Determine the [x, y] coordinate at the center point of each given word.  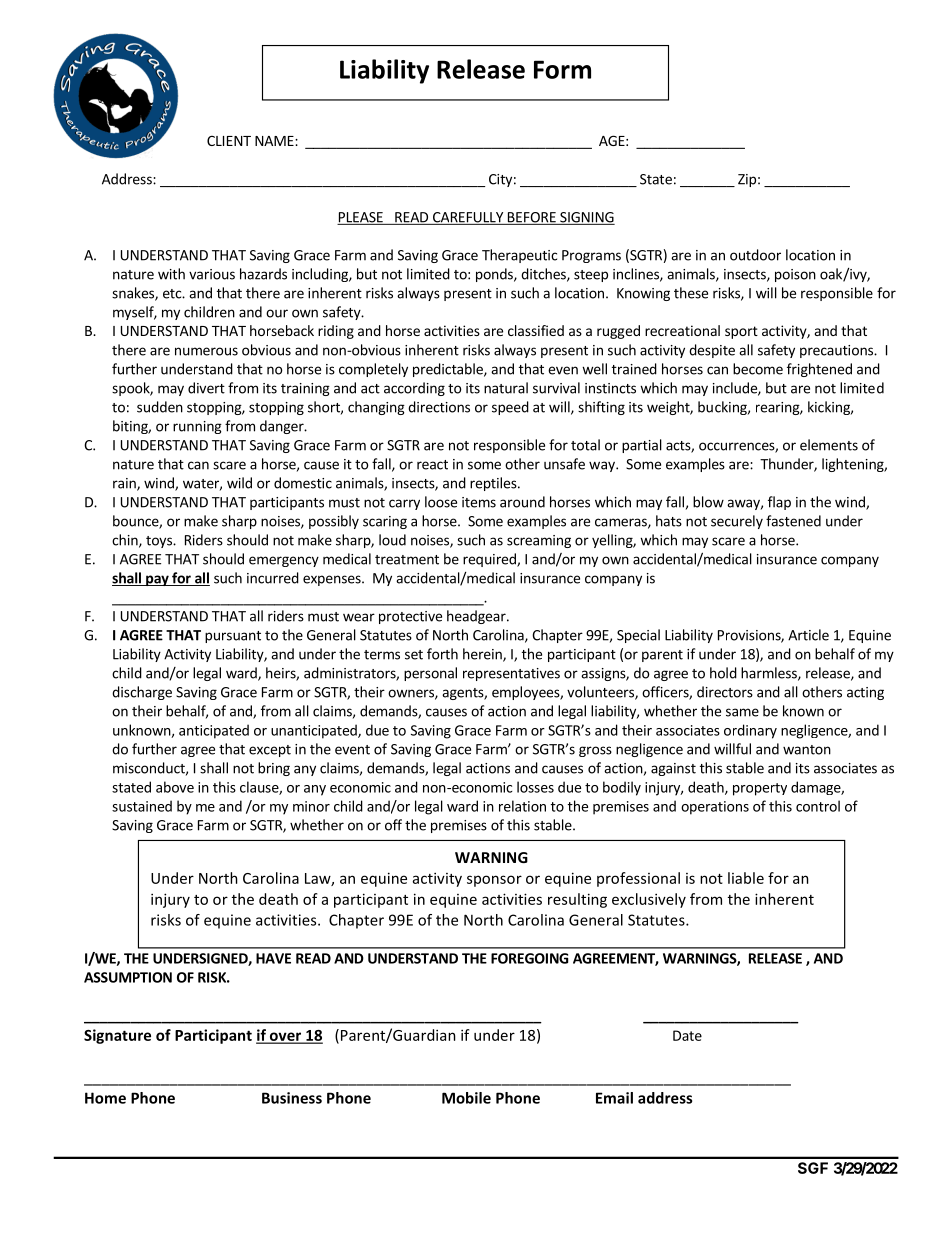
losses [535, 787]
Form [562, 69]
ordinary [750, 731]
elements [829, 445]
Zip [747, 180]
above [175, 787]
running [197, 427]
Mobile [466, 1098]
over [285, 1037]
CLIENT [229, 141]
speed [510, 408]
